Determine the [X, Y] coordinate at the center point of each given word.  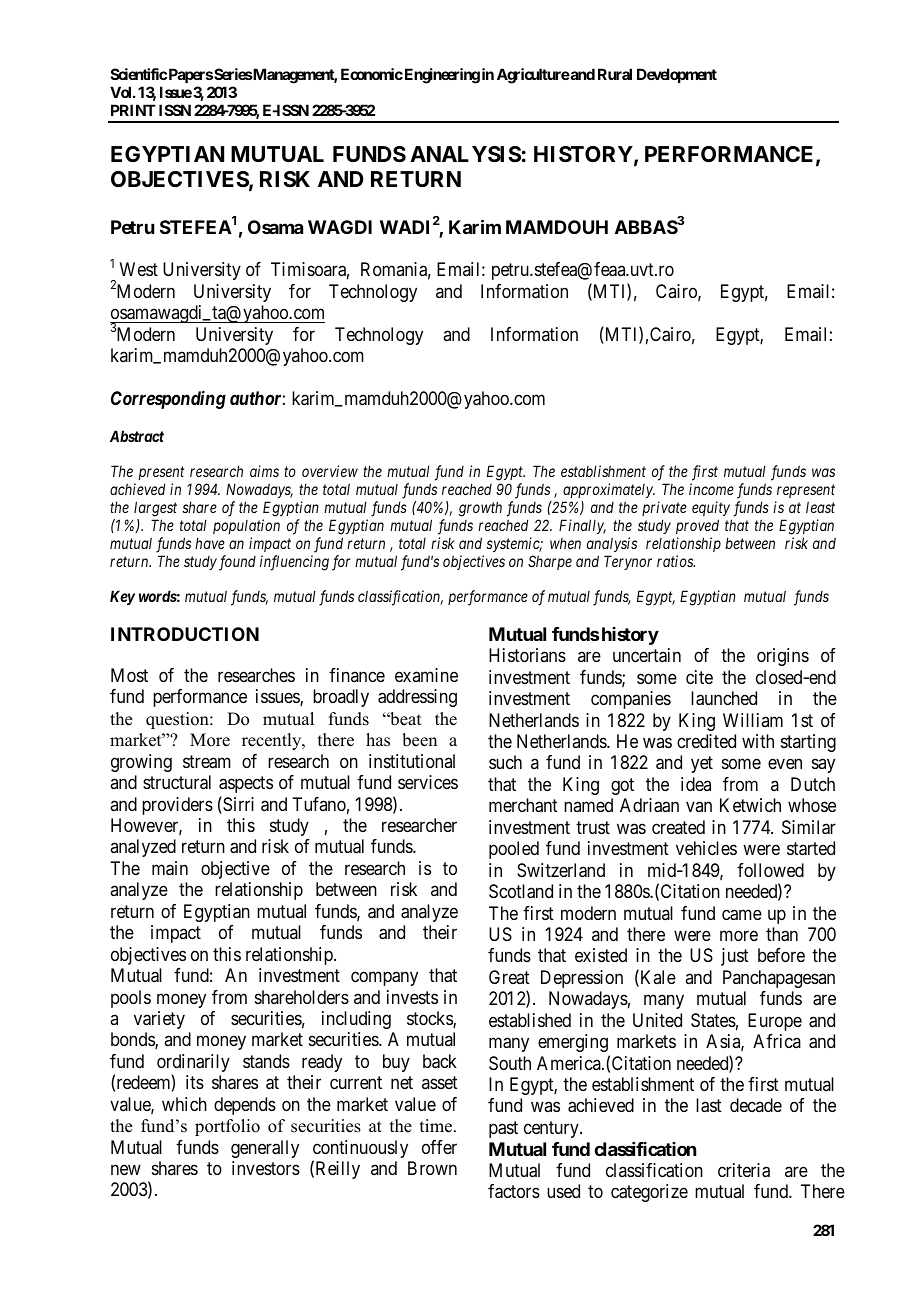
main [170, 868]
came [742, 915]
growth [480, 509]
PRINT [133, 110]
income [711, 489]
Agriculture [533, 76]
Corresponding [168, 400]
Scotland [521, 891]
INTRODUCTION [185, 634]
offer [439, 1147]
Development [677, 75]
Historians [527, 655]
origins [783, 657]
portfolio [227, 1127]
